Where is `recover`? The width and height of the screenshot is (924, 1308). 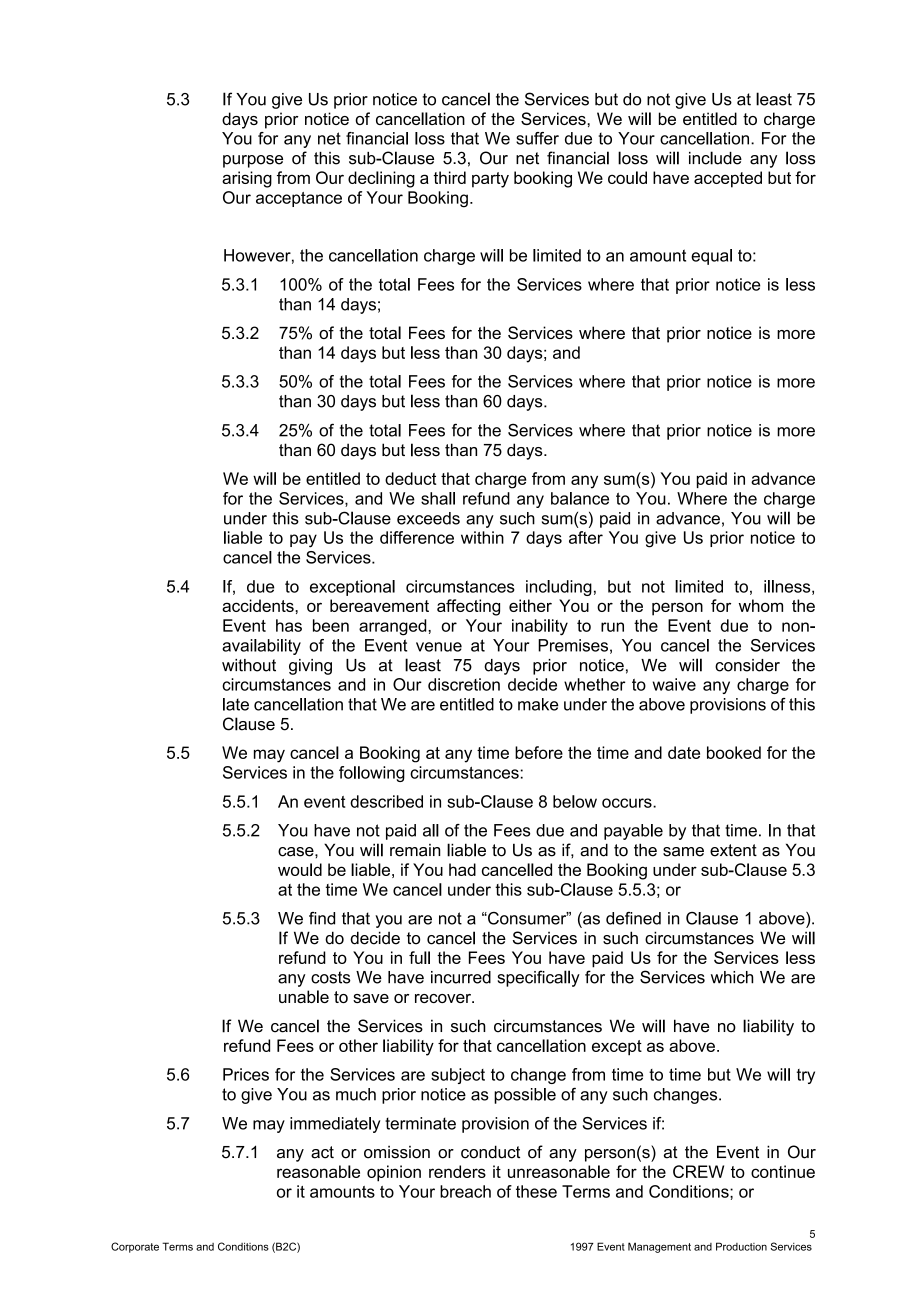
recover is located at coordinates (444, 998).
